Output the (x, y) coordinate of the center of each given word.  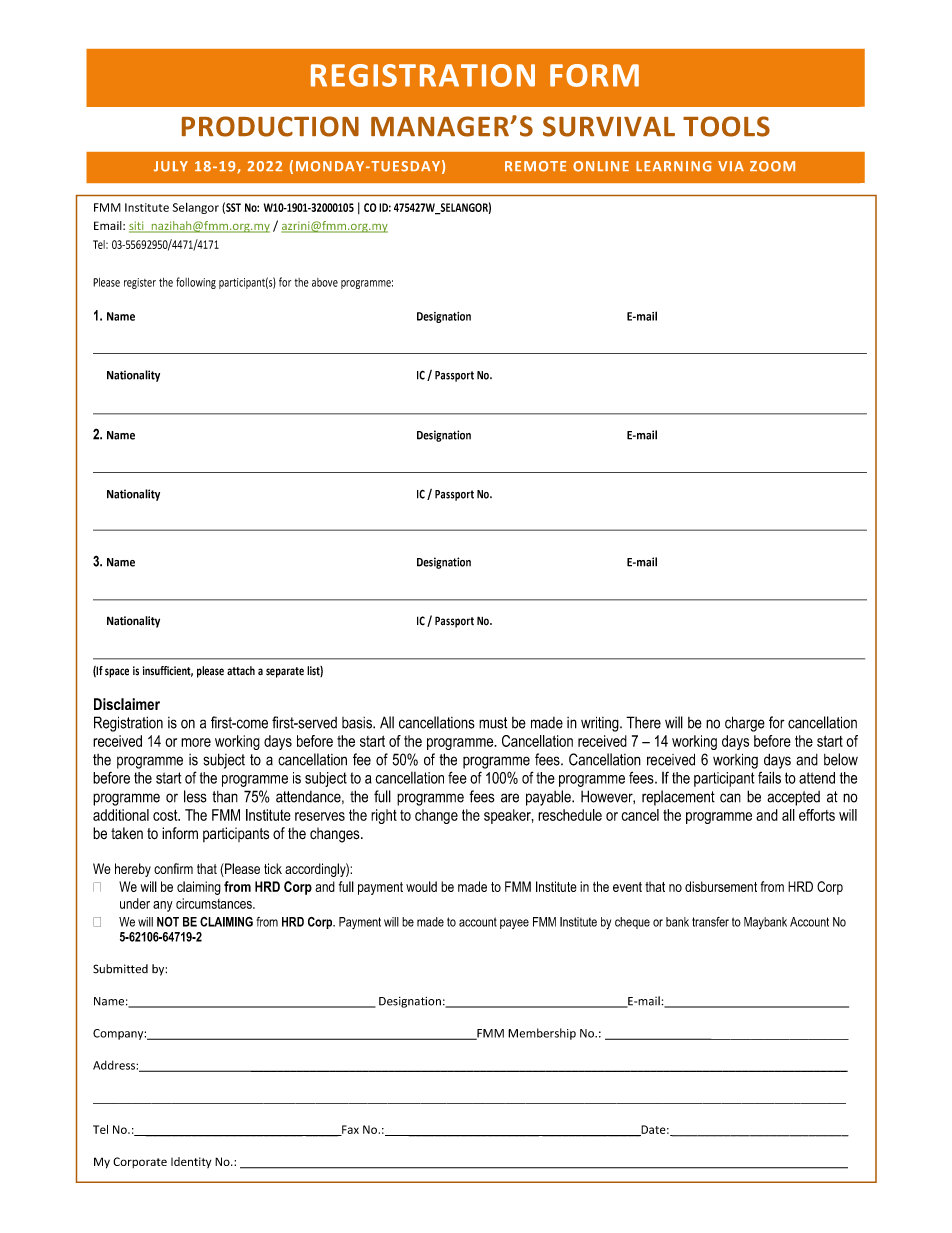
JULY (171, 166)
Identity (191, 1162)
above (325, 282)
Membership (542, 1034)
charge (745, 724)
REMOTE (535, 166)
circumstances (215, 903)
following (196, 283)
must (493, 723)
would (421, 886)
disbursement (721, 886)
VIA (731, 166)
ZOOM (772, 166)
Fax (349, 1130)
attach (241, 671)
